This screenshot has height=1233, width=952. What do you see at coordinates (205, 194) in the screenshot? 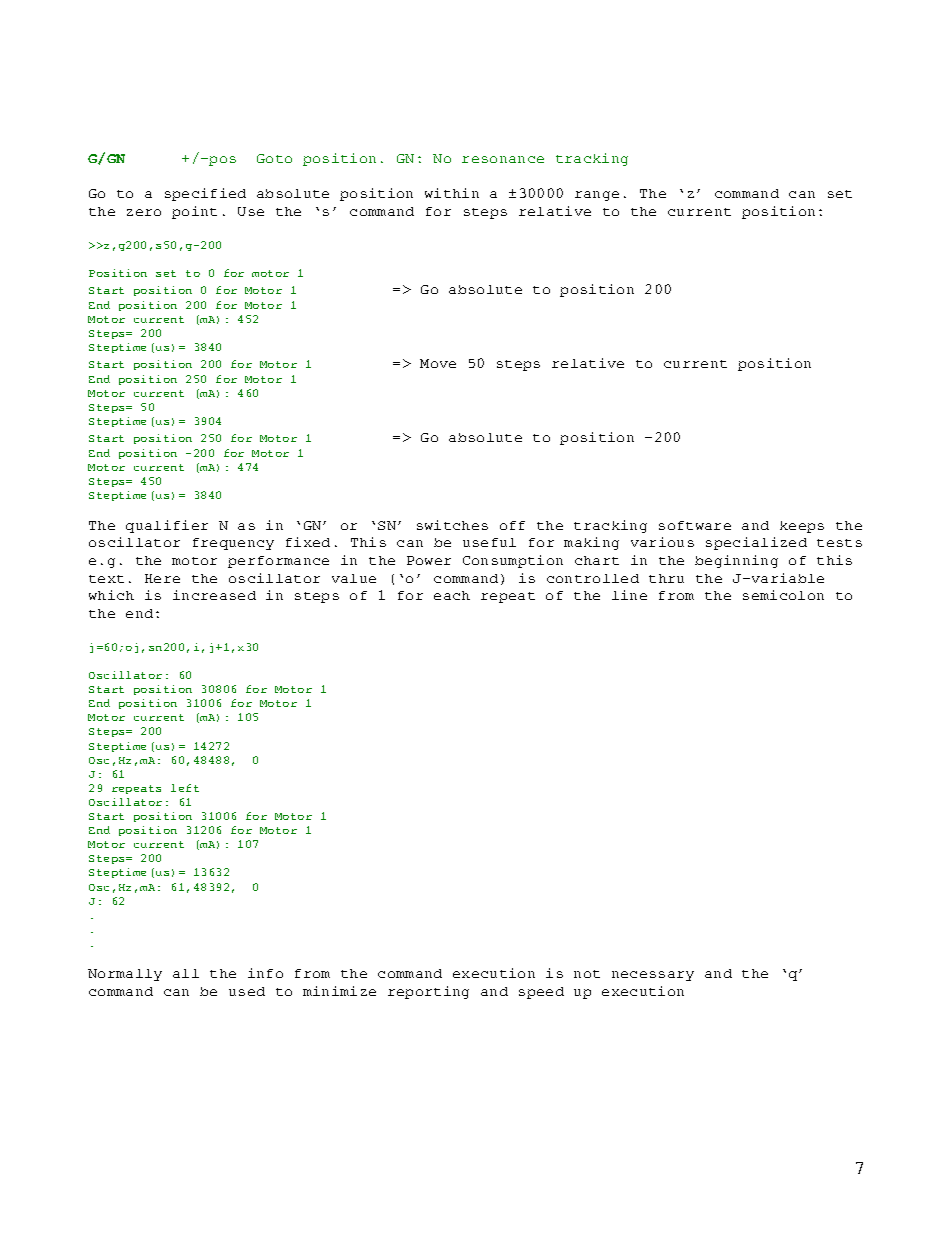
I see `specified` at bounding box center [205, 194].
